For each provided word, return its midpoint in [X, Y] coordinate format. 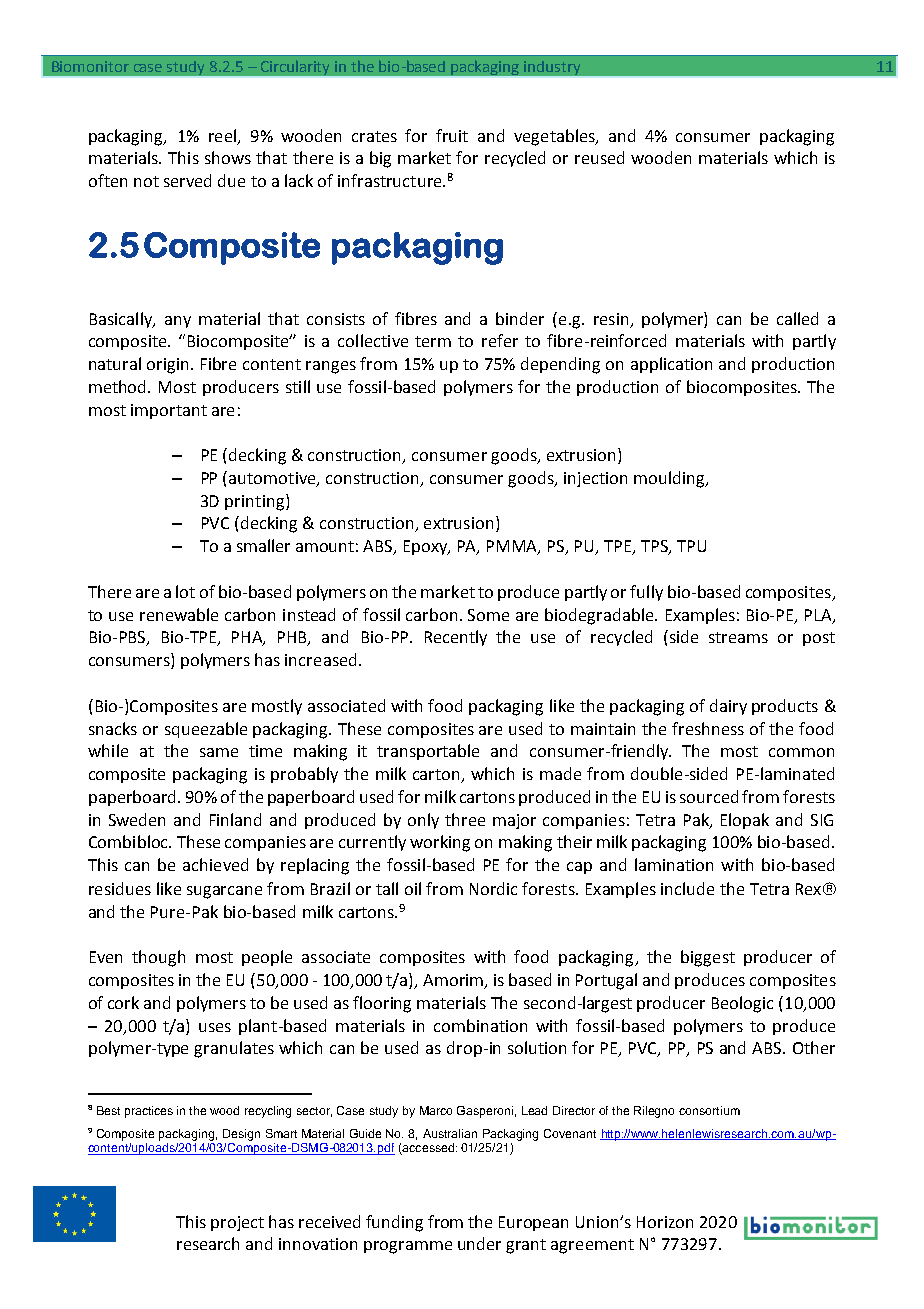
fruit [452, 135]
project [237, 1223]
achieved [215, 864]
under [479, 1243]
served [187, 180]
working [440, 843]
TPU [691, 546]
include [687, 888]
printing [254, 503]
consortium [709, 1110]
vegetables [555, 137]
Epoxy [427, 547]
